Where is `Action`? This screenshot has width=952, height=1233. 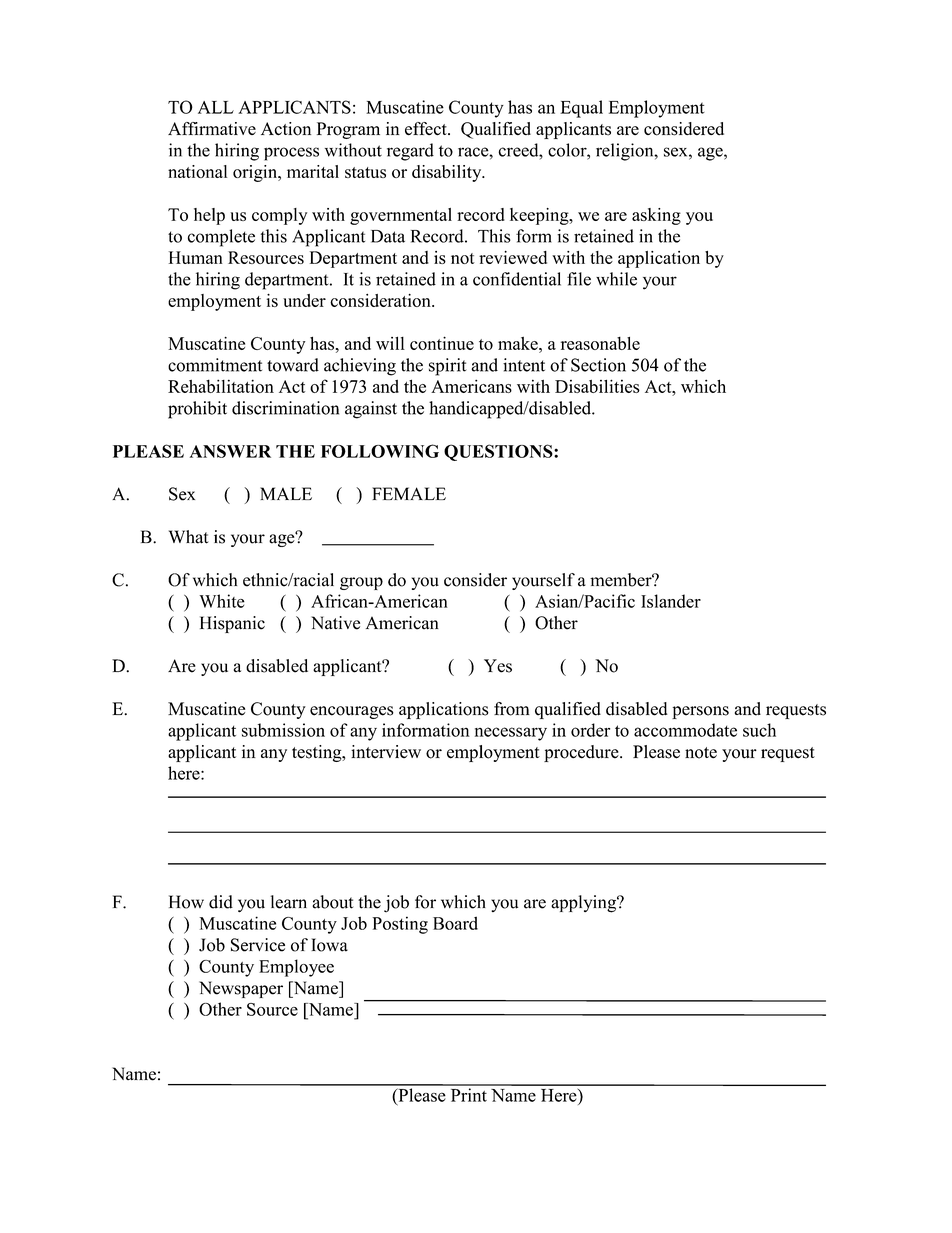
Action is located at coordinates (286, 129).
